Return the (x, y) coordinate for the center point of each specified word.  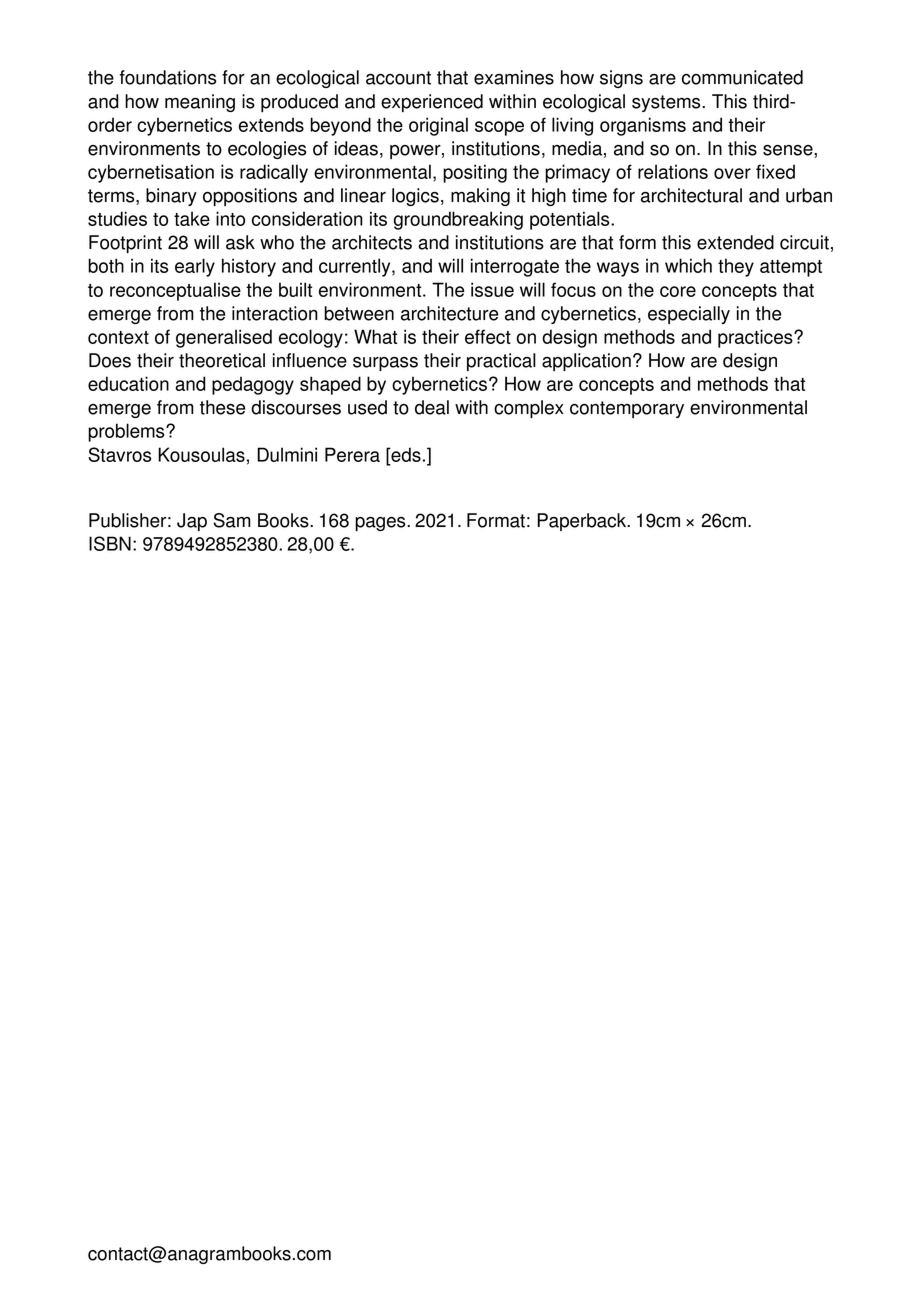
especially (689, 315)
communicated (742, 77)
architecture (449, 313)
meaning (200, 103)
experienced (432, 103)
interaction (275, 313)
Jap (192, 522)
